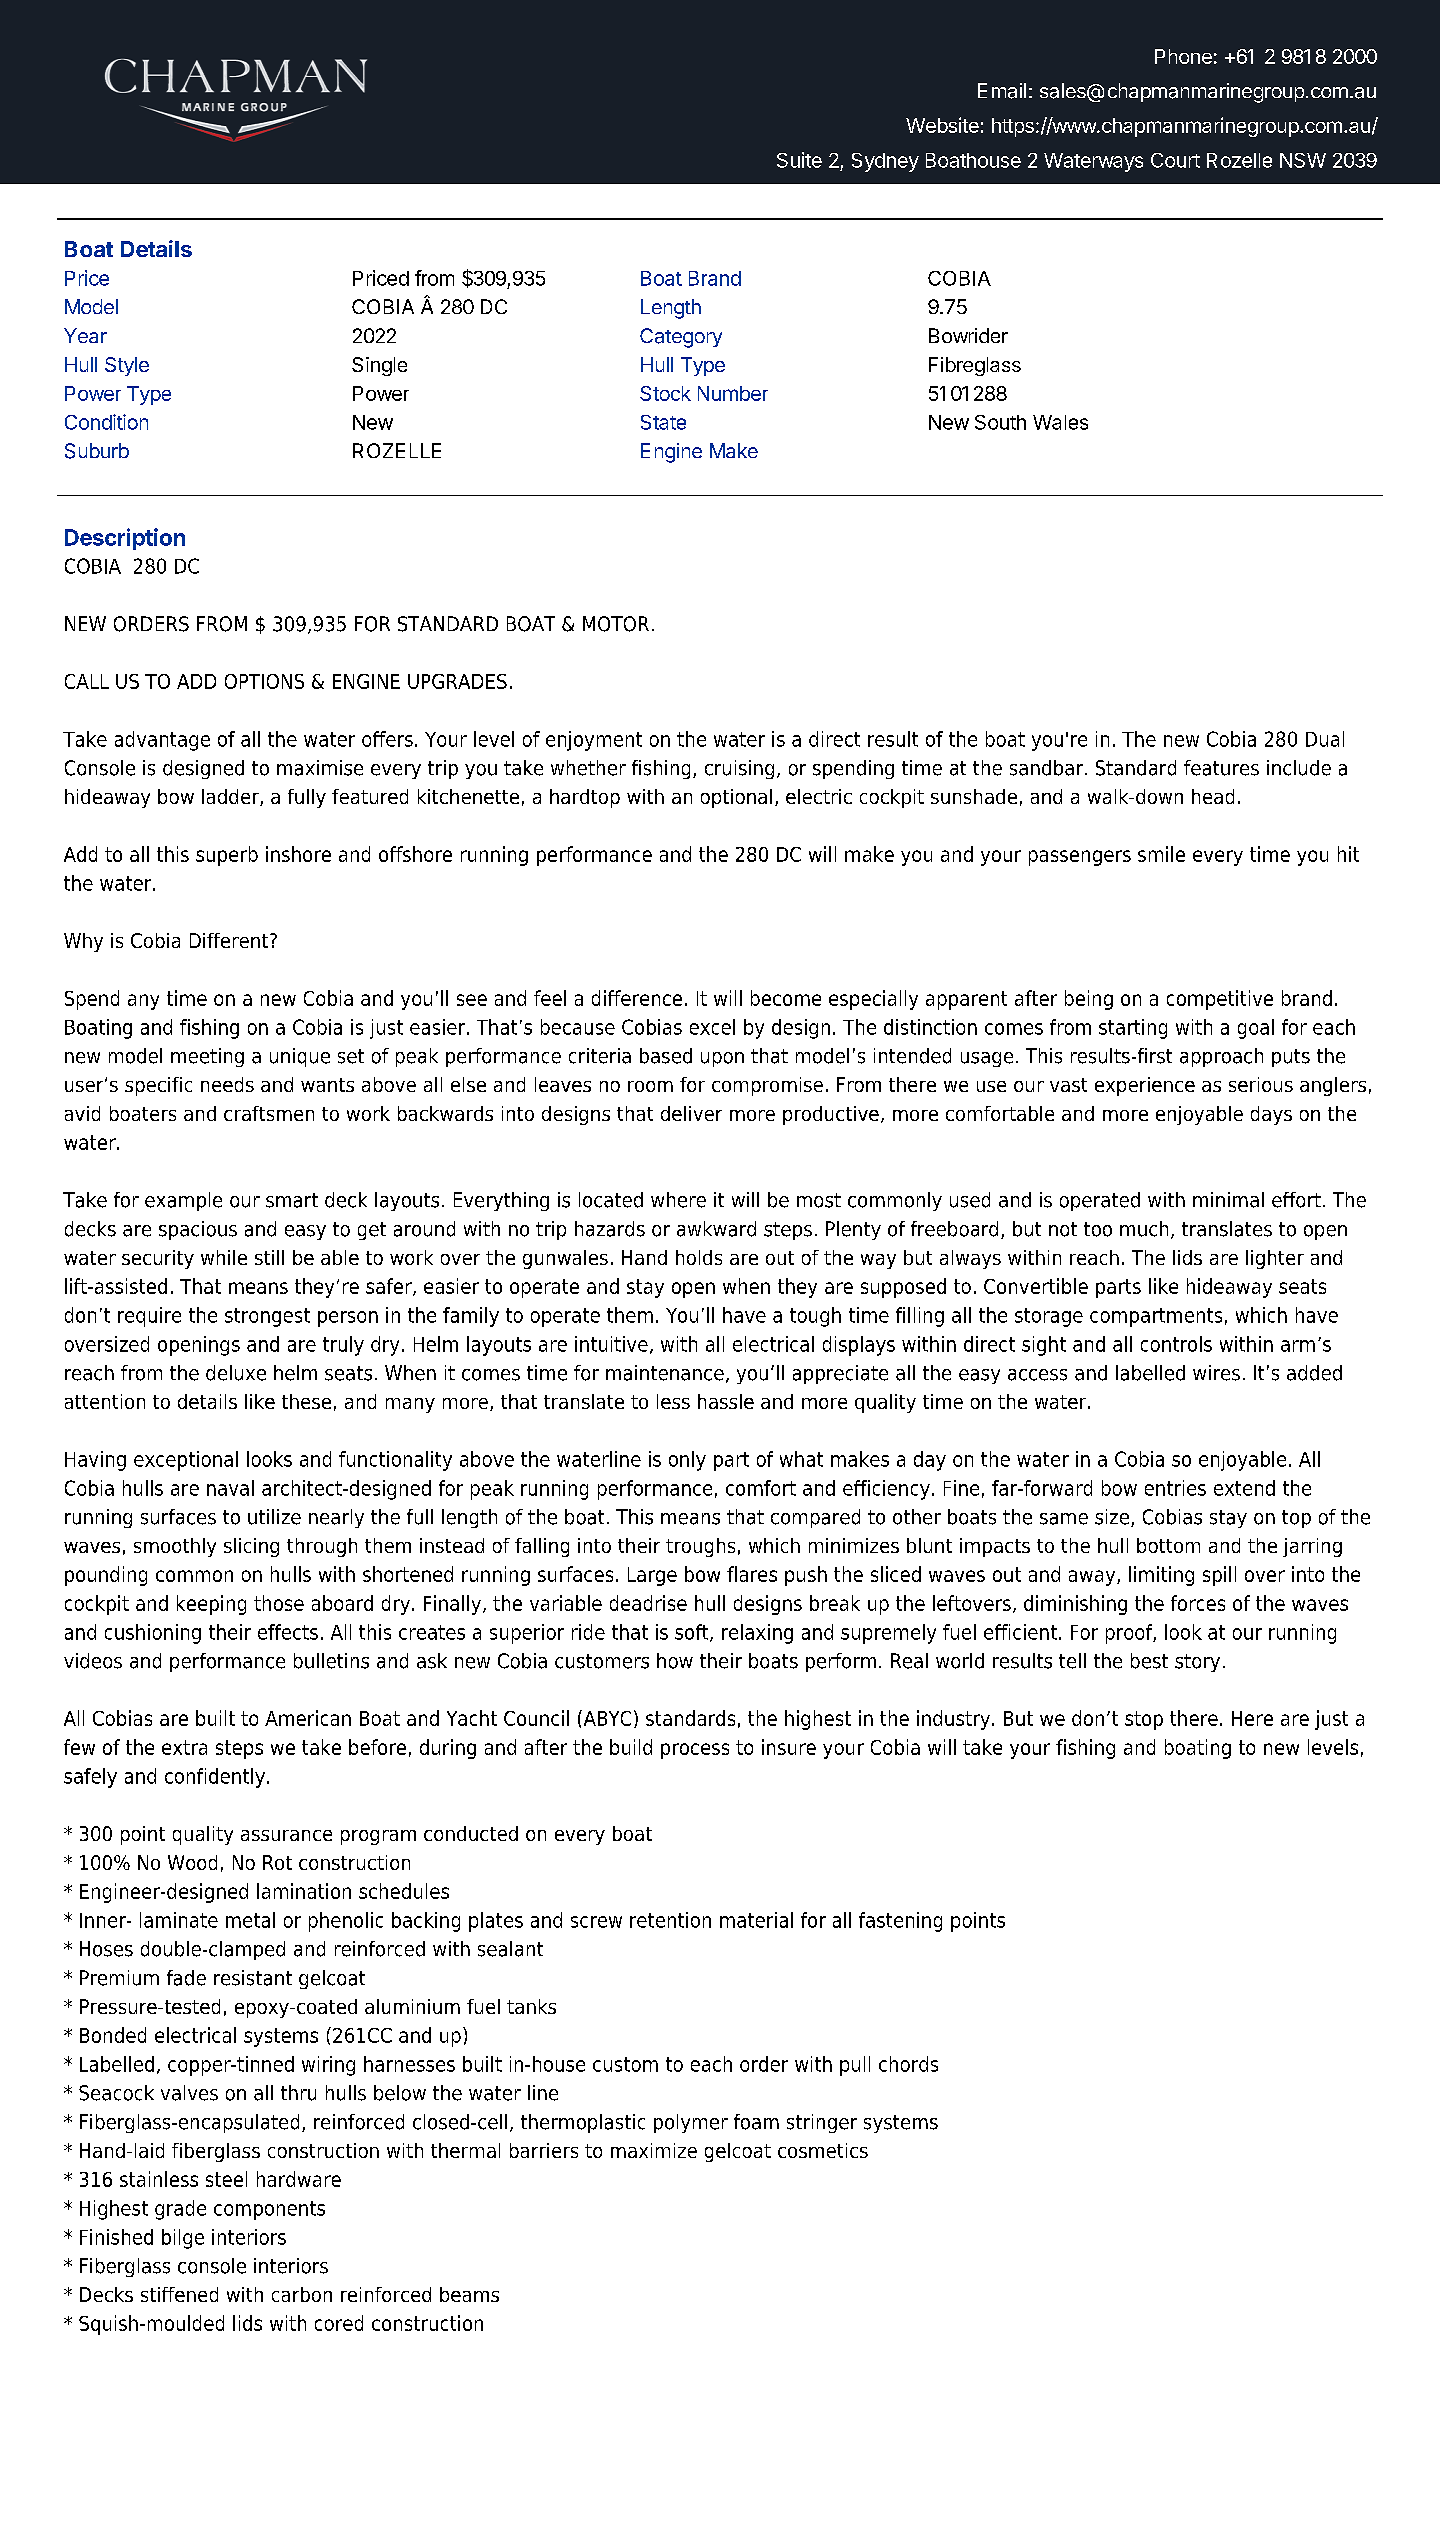 Image resolution: width=1440 pixels, height=2535 pixels. What do you see at coordinates (1144, 1720) in the page?
I see `stop` at bounding box center [1144, 1720].
